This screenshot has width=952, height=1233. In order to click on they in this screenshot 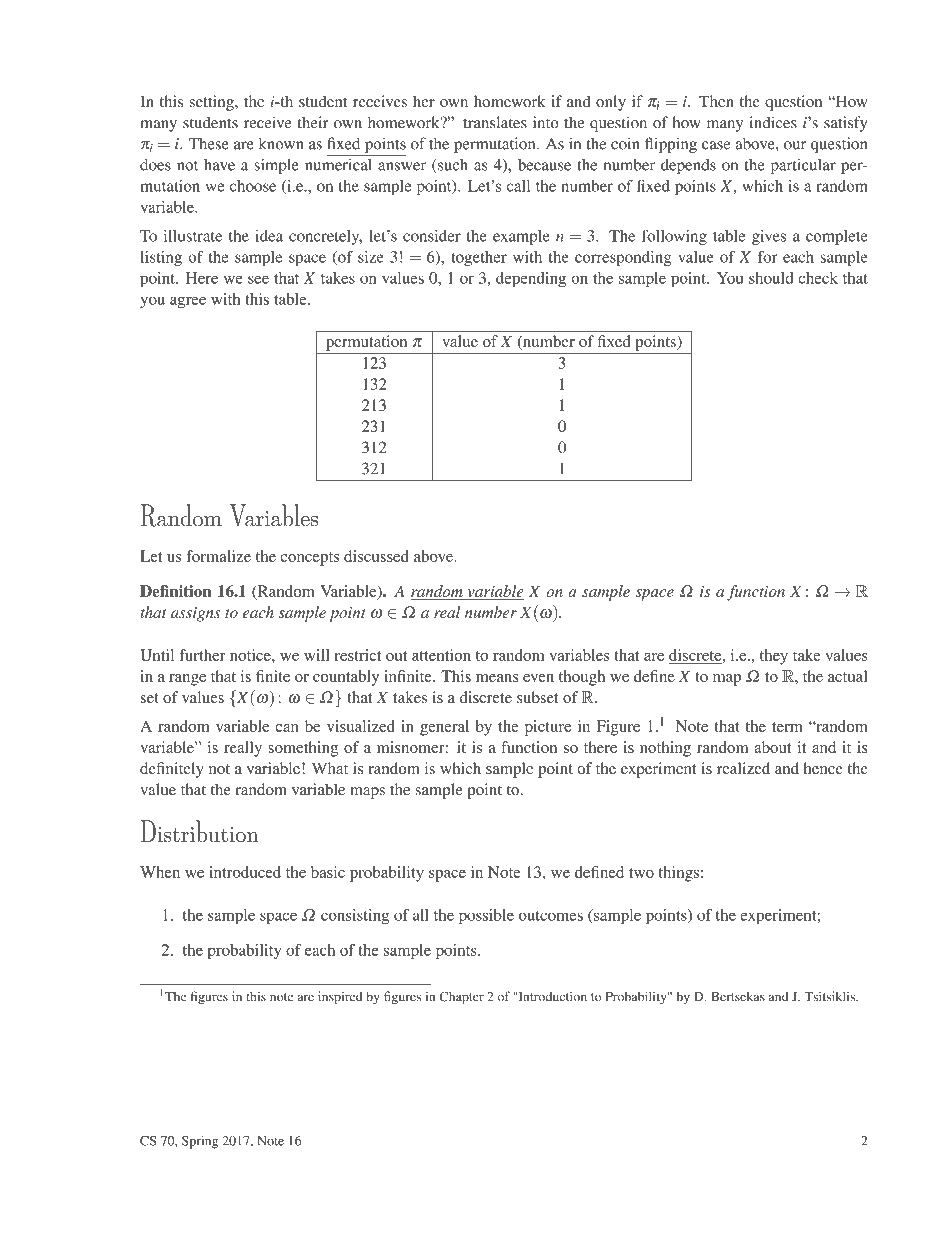, I will do `click(774, 657)`.
